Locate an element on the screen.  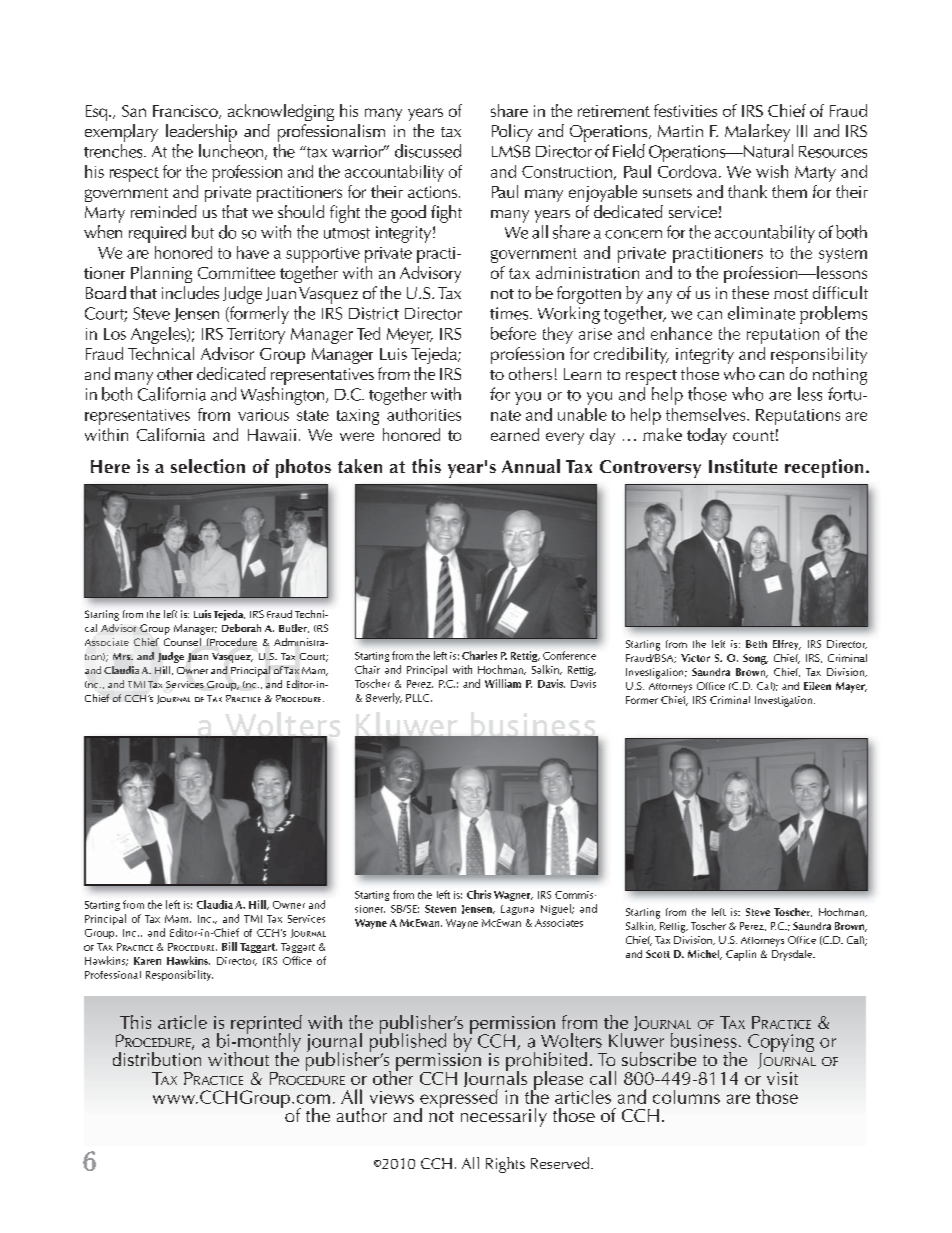
necessarily is located at coordinates (504, 1117).
